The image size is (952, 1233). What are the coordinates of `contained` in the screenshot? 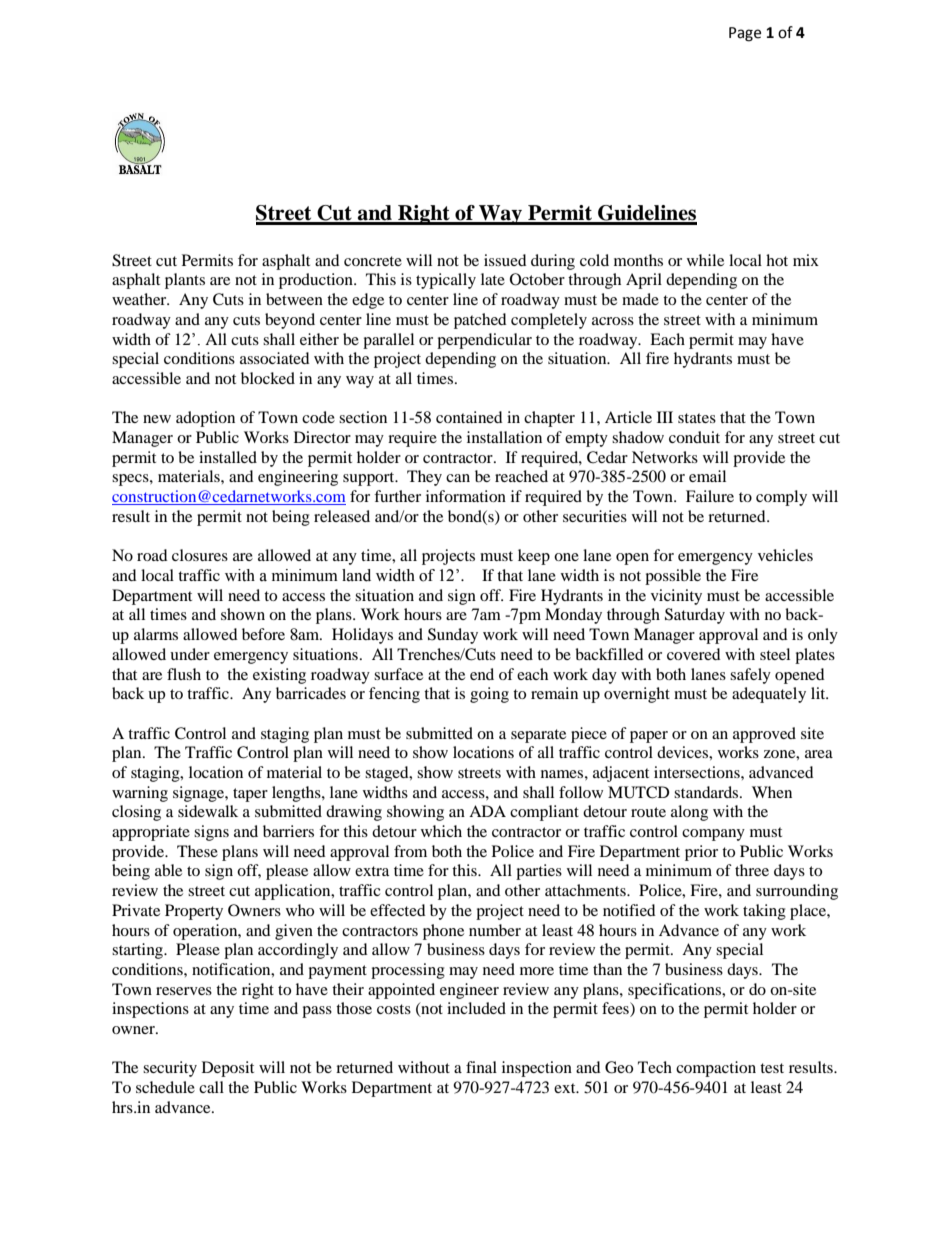 It's located at (469, 417).
